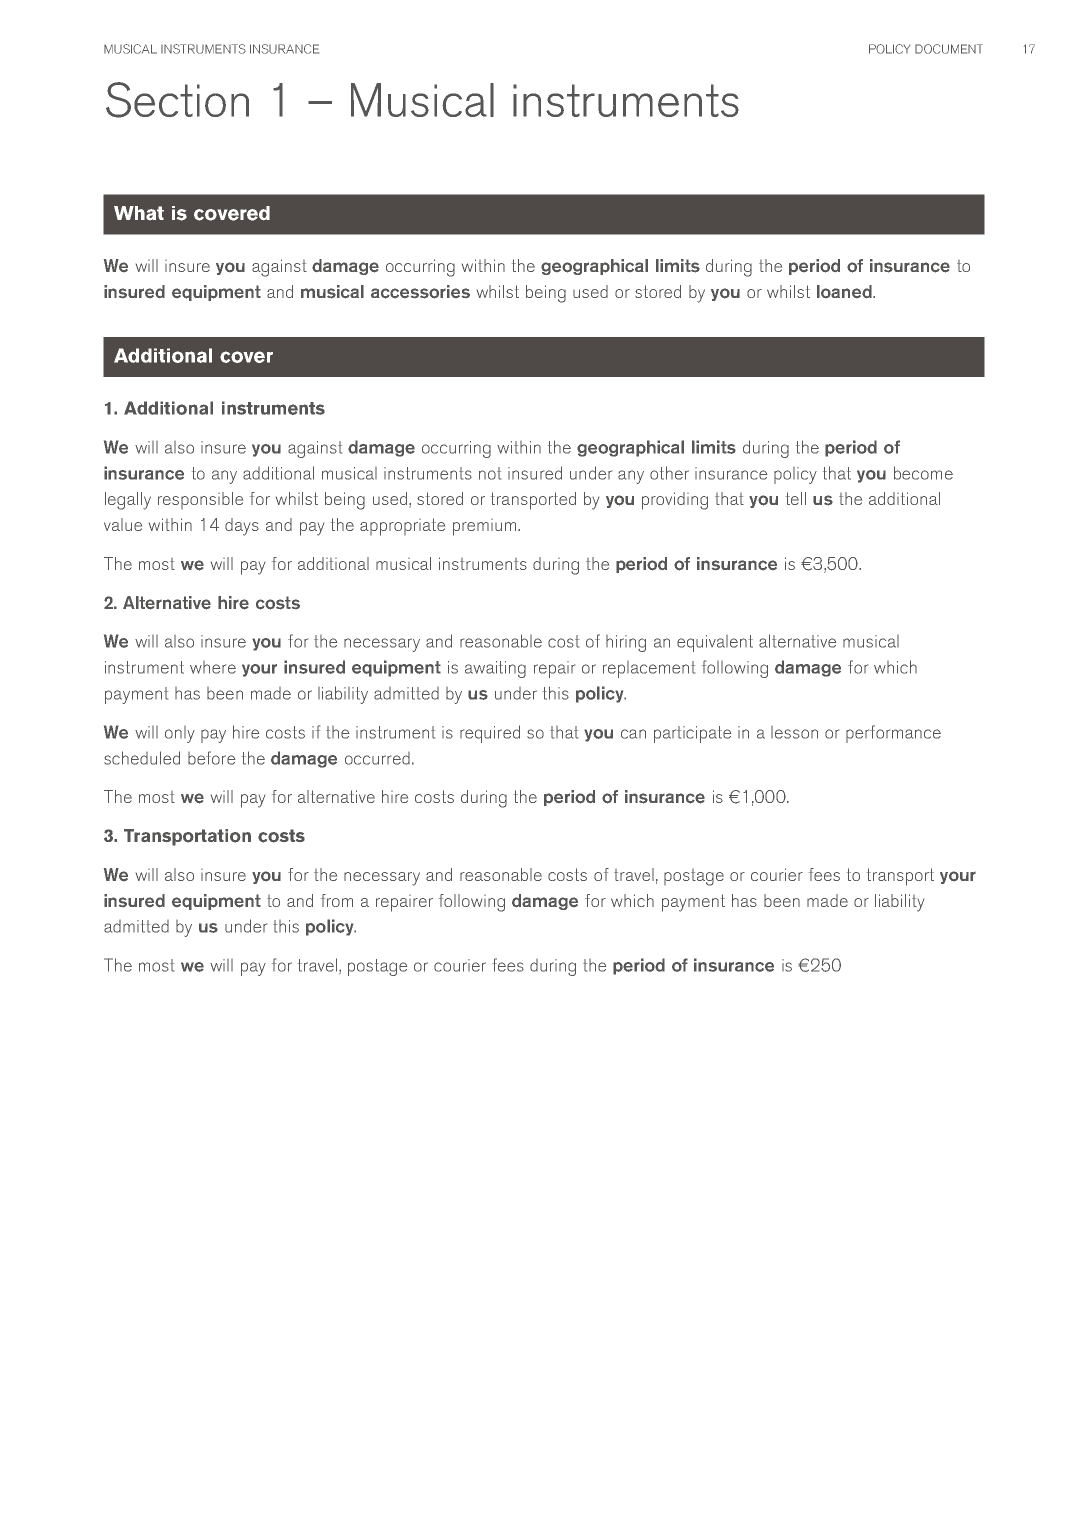 The height and width of the screenshot is (1539, 1088). I want to click on not, so click(490, 473).
